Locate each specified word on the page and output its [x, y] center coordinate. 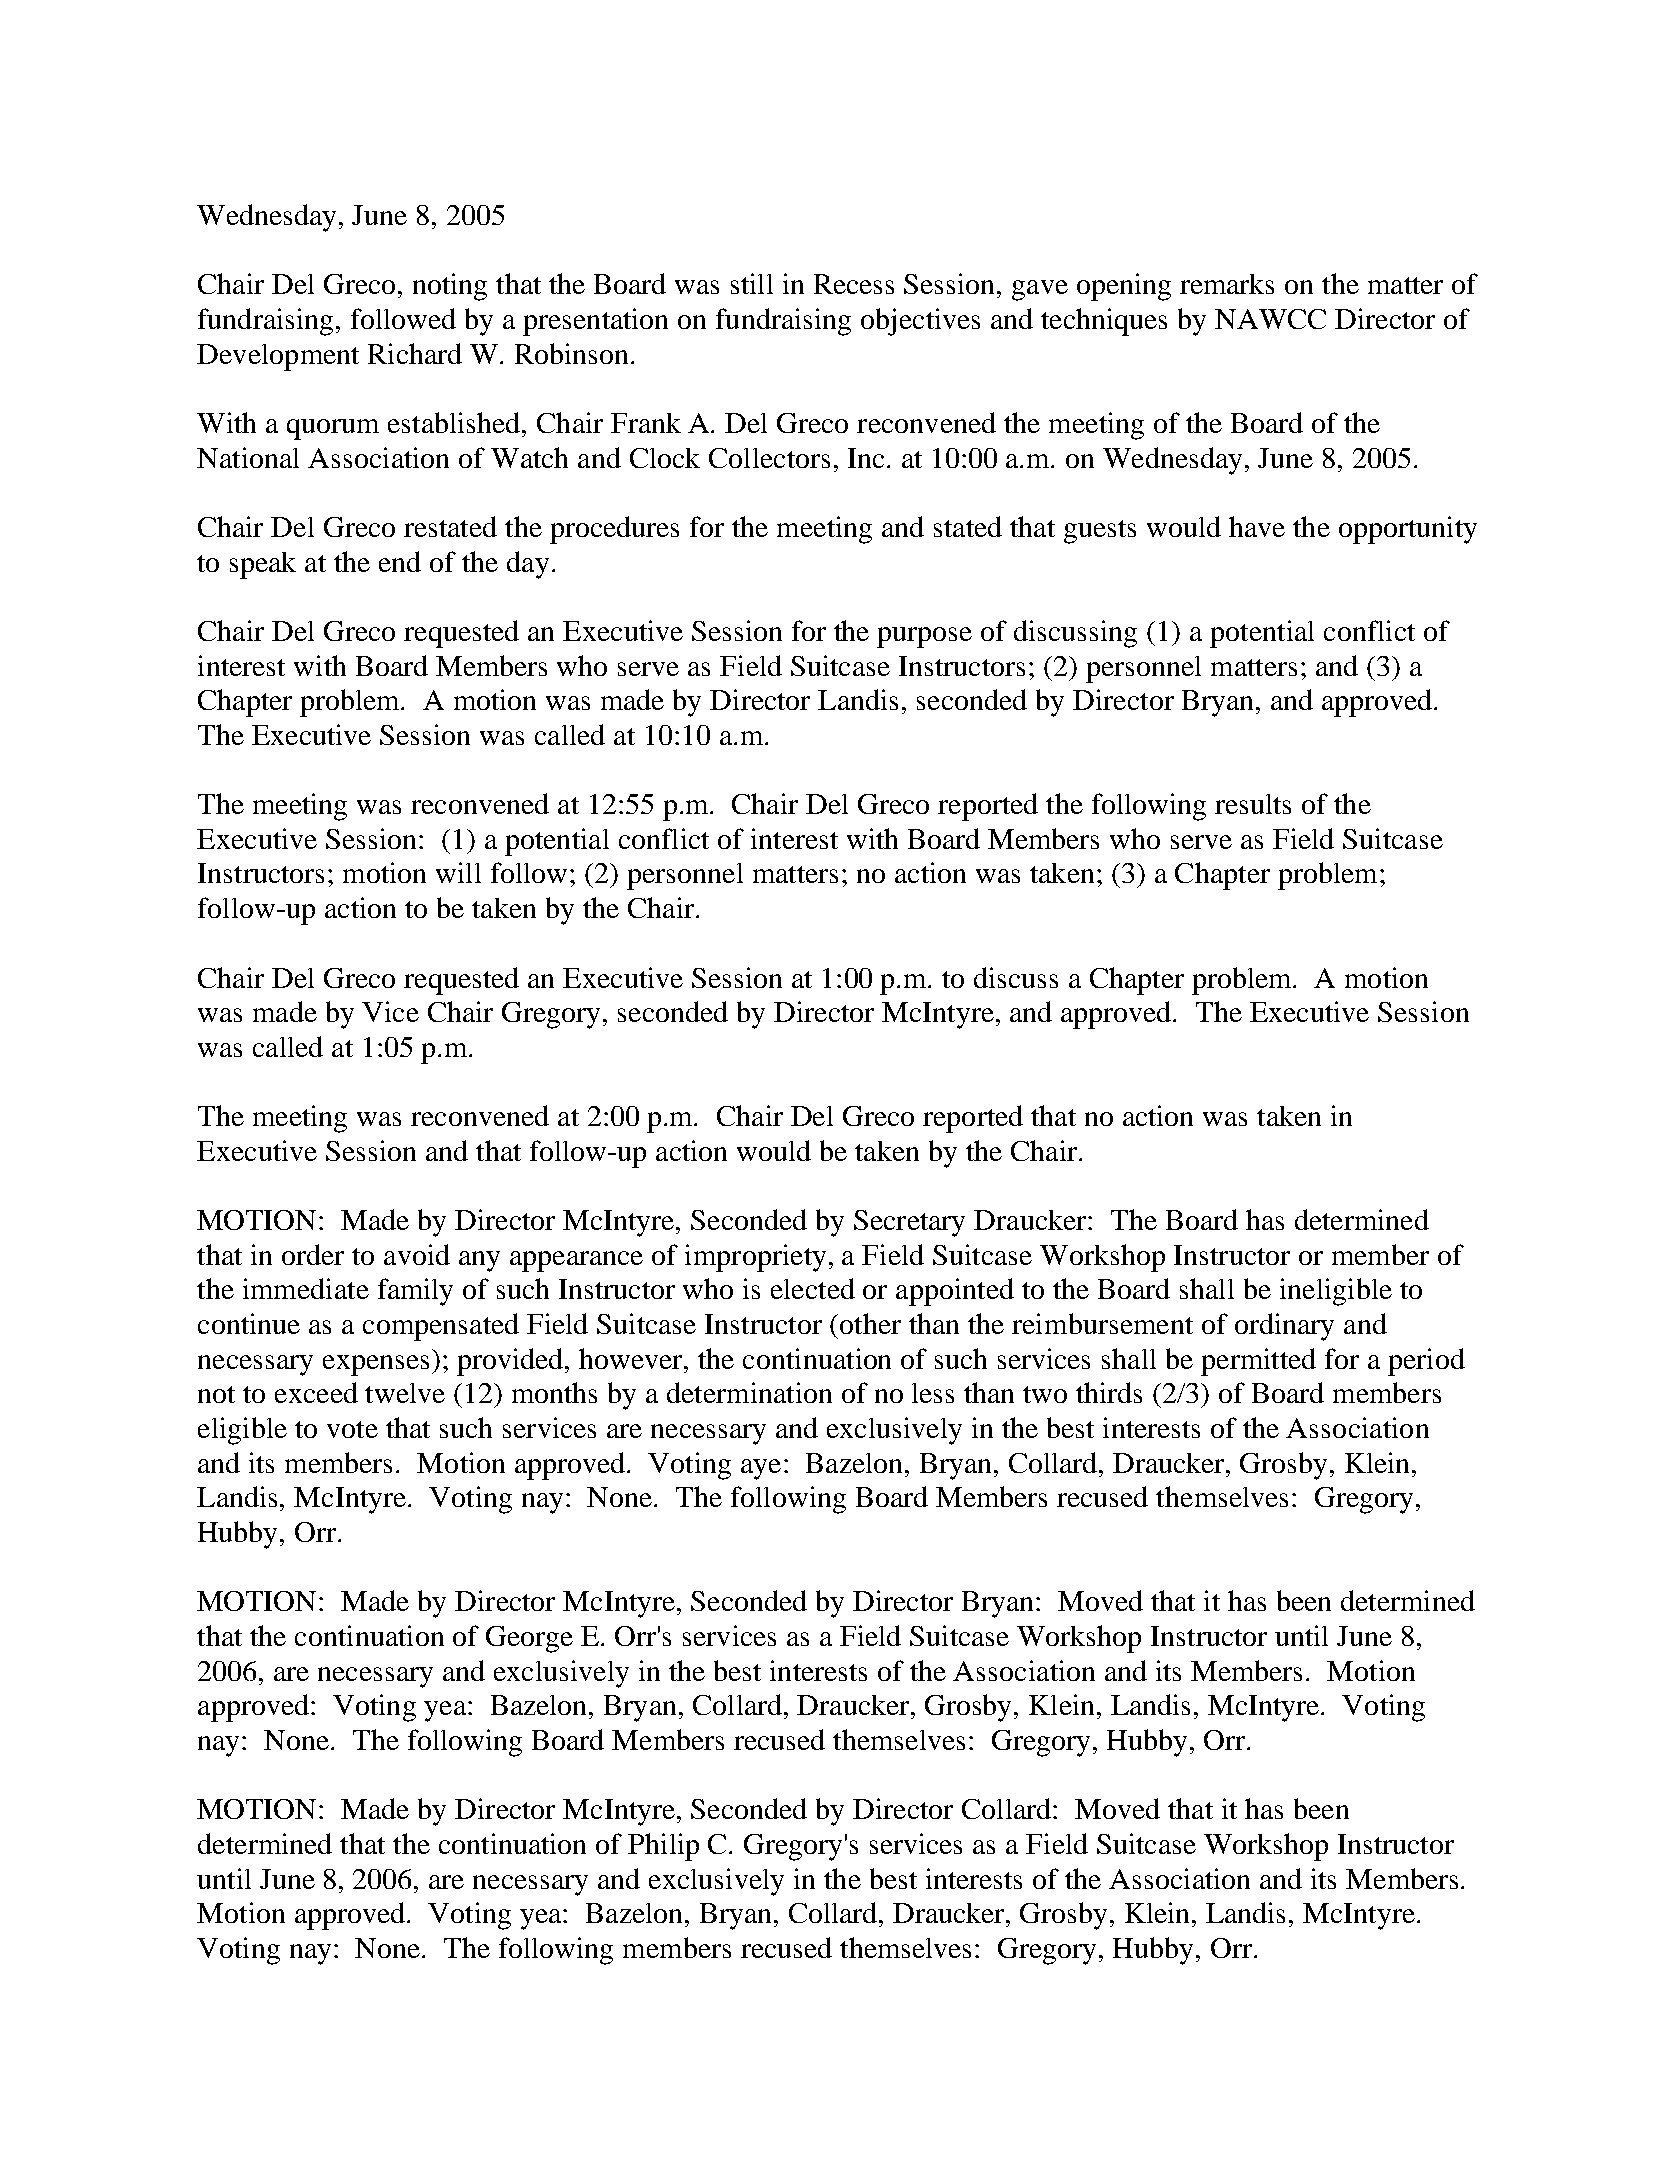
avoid [417, 1254]
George [529, 1639]
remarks [1227, 284]
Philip [663, 1847]
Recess [854, 284]
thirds [1109, 1392]
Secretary [909, 1223]
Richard [415, 353]
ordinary [1284, 1327]
